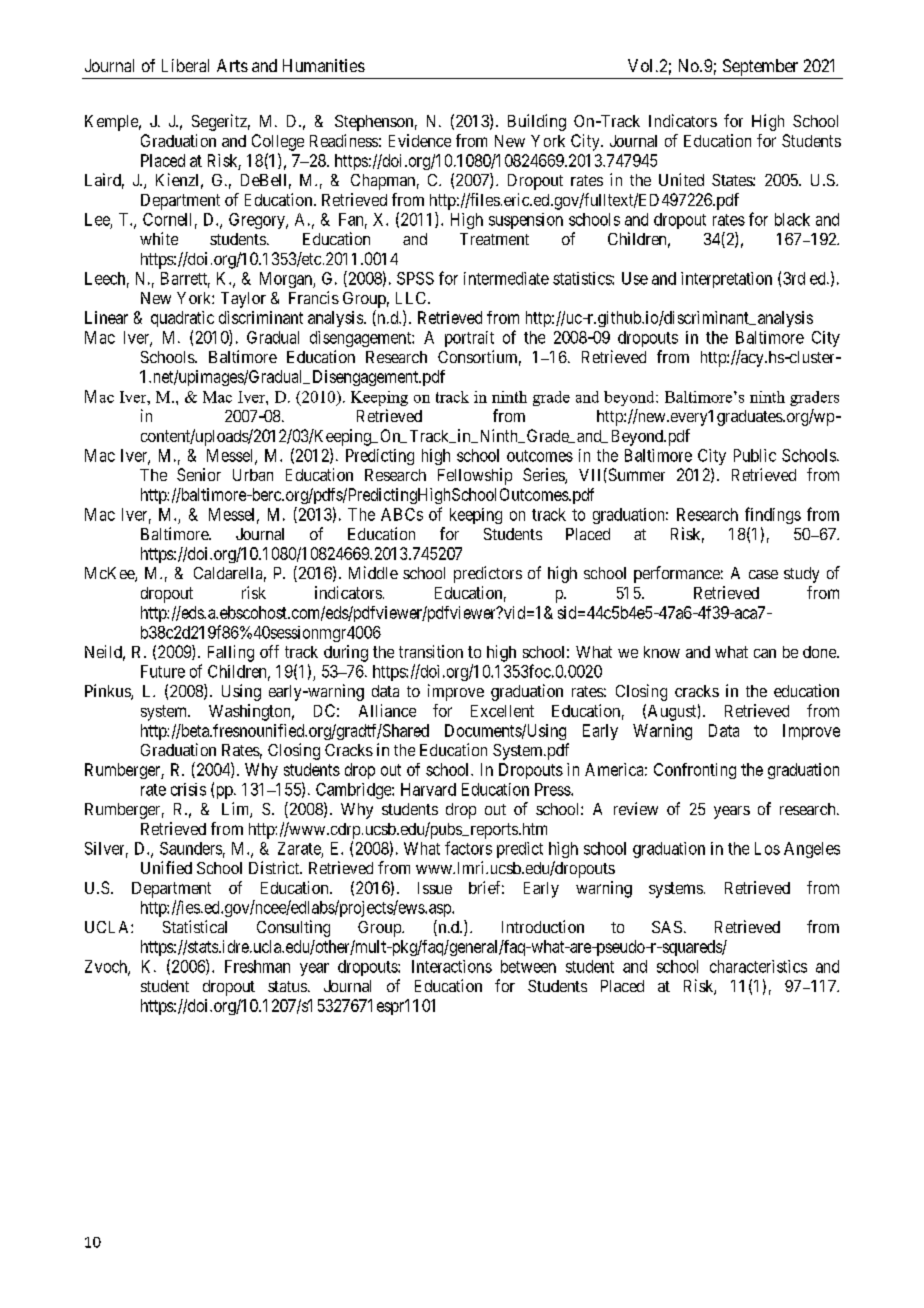 Image resolution: width=924 pixels, height=1308 pixels. Describe the element at coordinates (195, 926) in the screenshot. I see `Statistical` at that location.
